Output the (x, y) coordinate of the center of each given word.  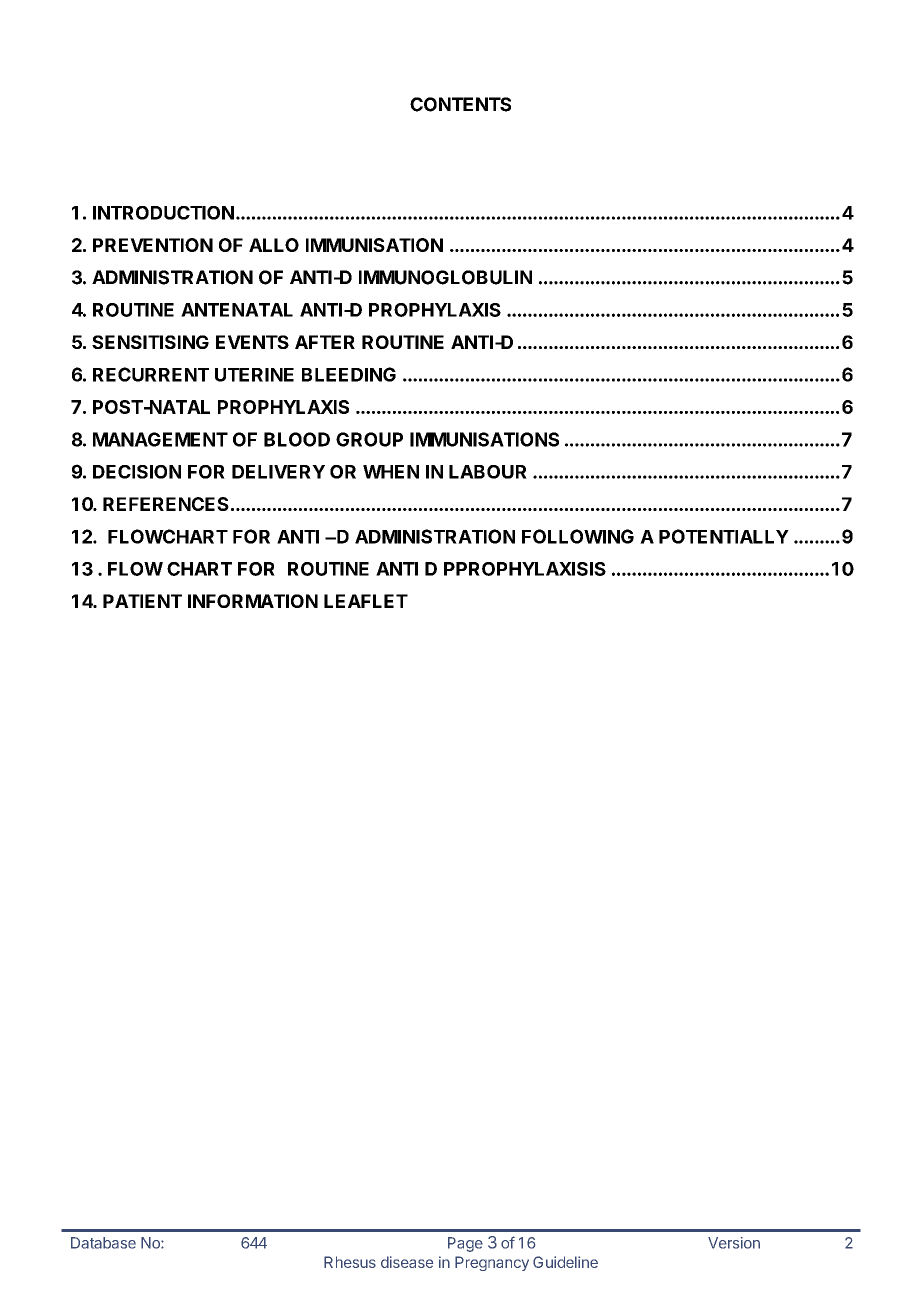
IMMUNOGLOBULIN (445, 277)
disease (407, 1262)
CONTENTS (460, 104)
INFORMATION (253, 601)
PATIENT (142, 601)
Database (103, 1243)
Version (734, 1243)
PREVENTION (153, 245)
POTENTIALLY (724, 536)
